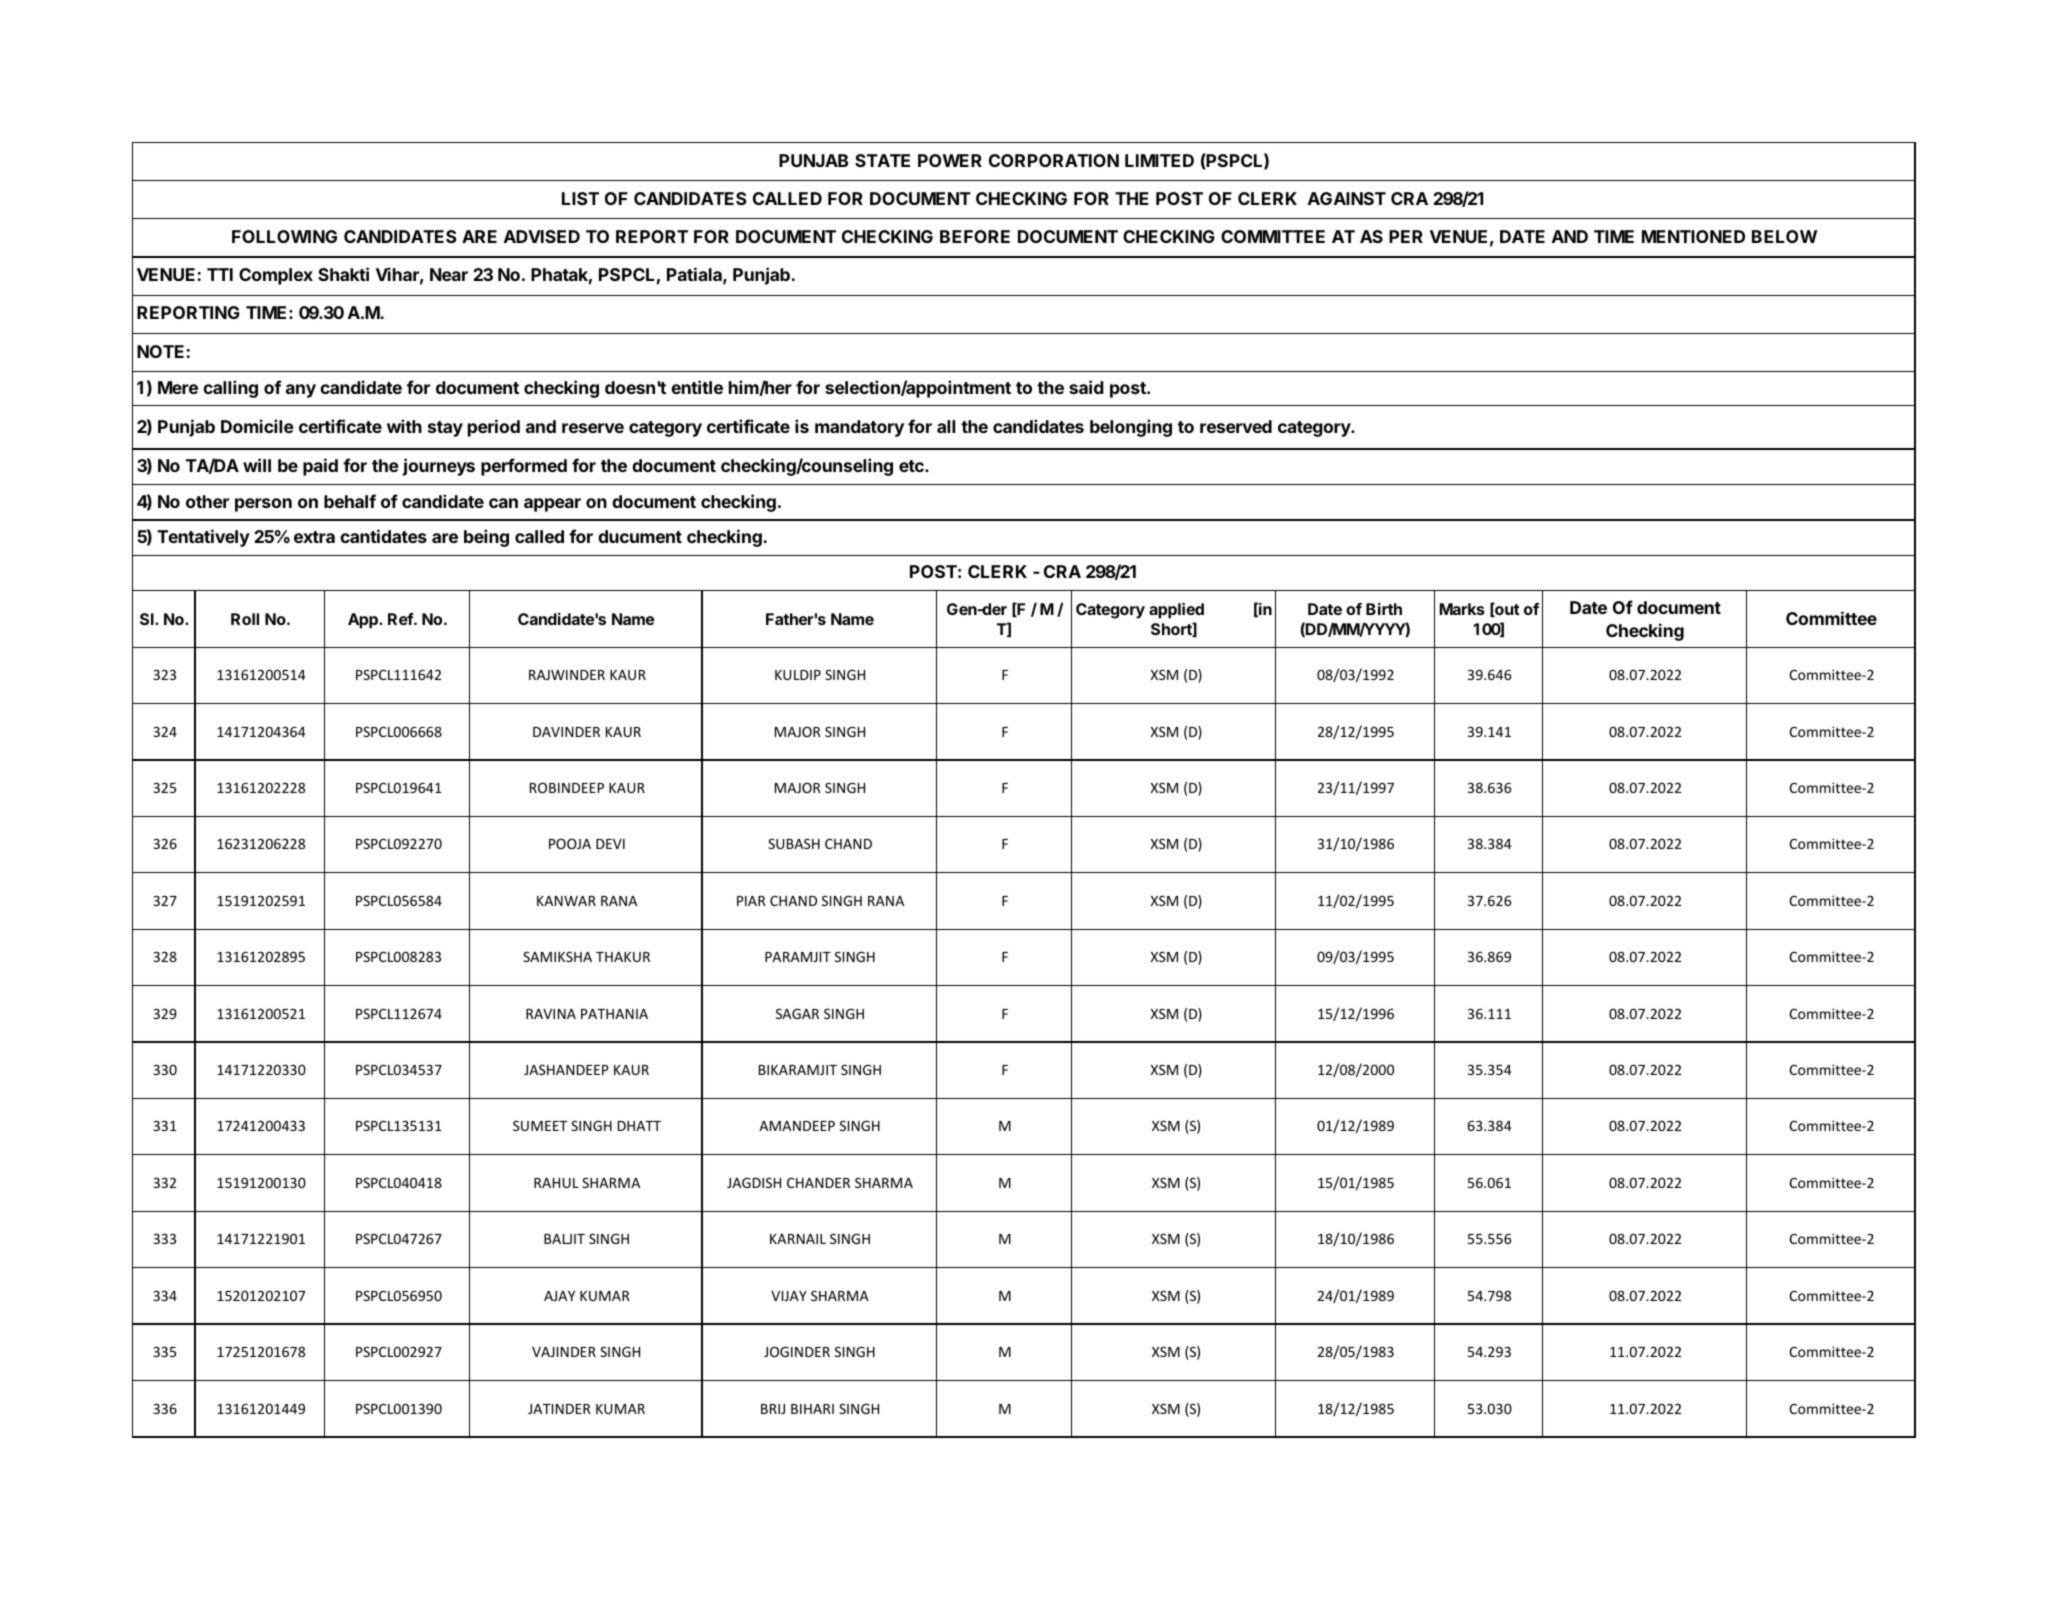  I want to click on POWER, so click(950, 160).
